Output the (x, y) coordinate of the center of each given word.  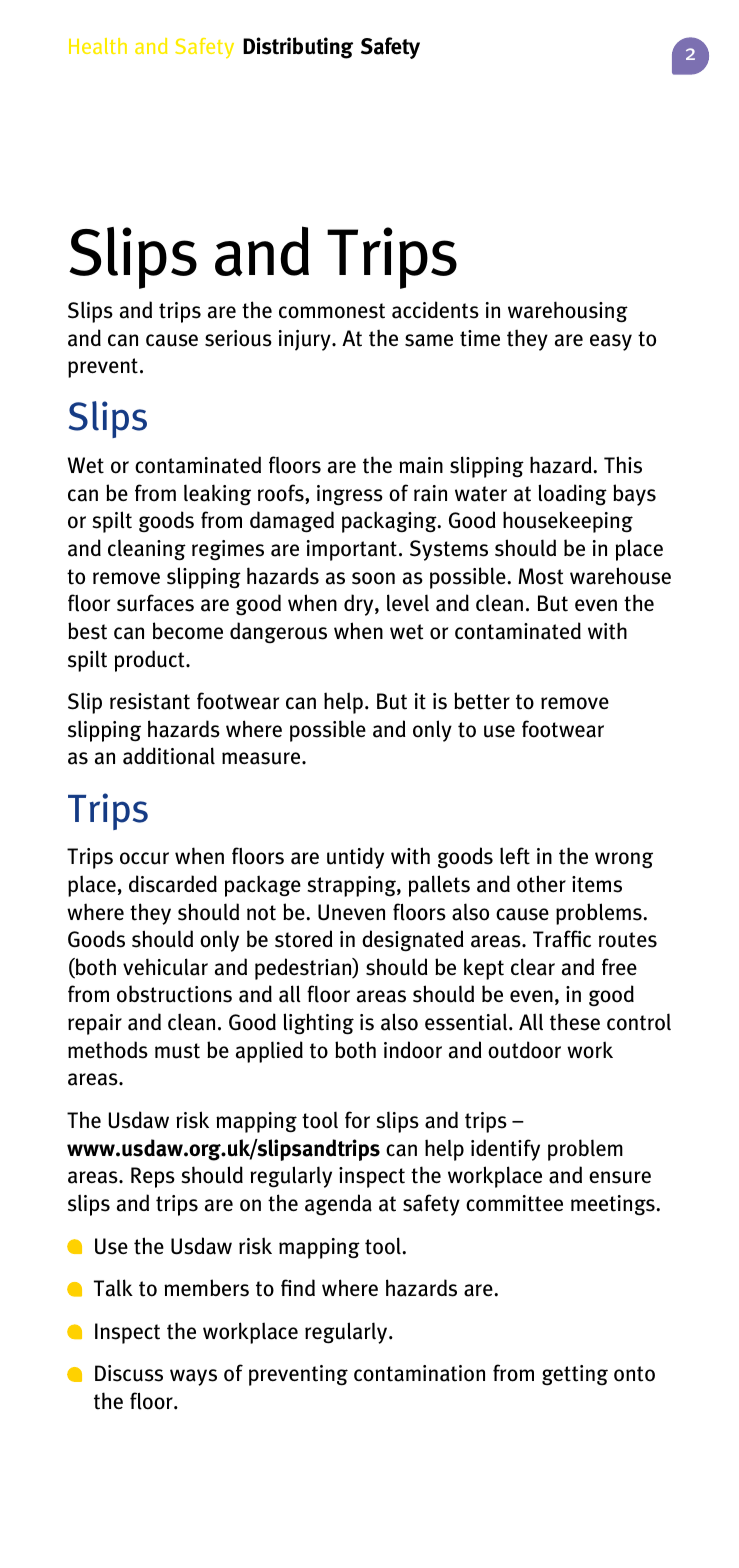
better (482, 701)
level (408, 602)
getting (575, 1375)
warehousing (568, 312)
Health (98, 46)
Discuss (129, 1373)
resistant (150, 701)
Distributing (298, 48)
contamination (419, 1373)
